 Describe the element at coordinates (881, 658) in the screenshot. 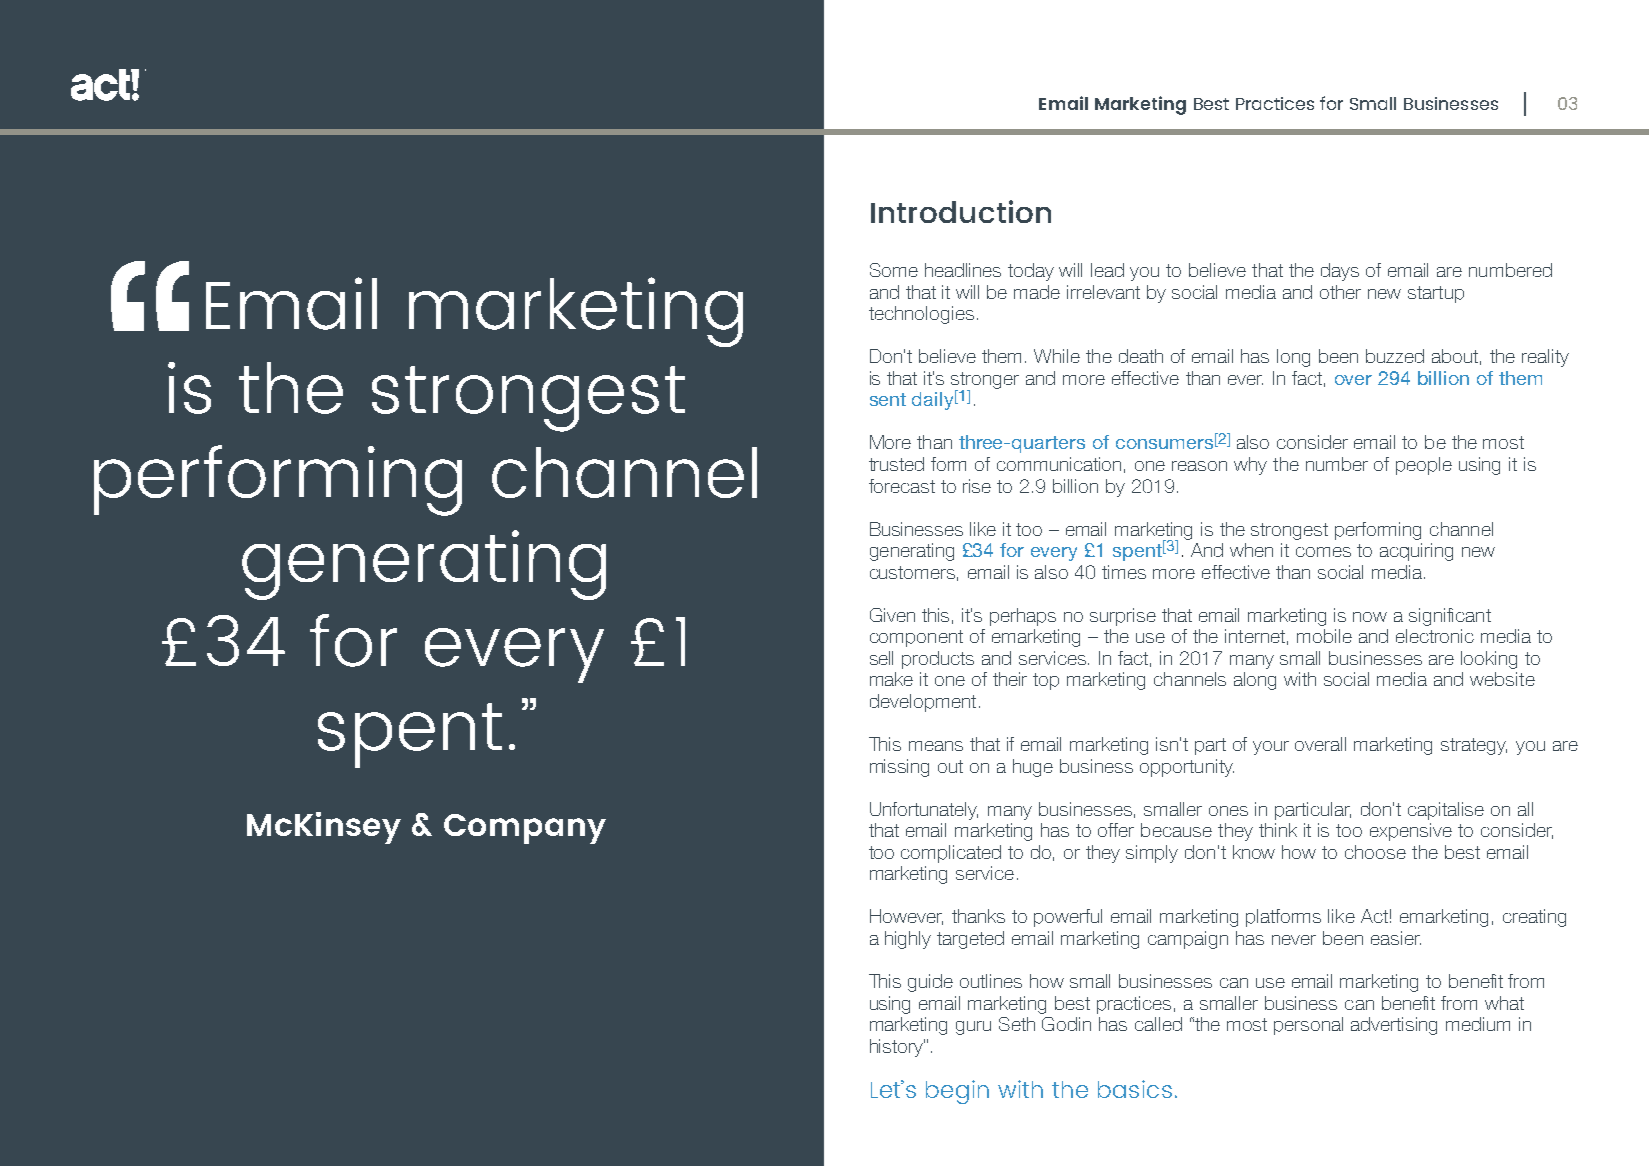

I see `sell` at that location.
